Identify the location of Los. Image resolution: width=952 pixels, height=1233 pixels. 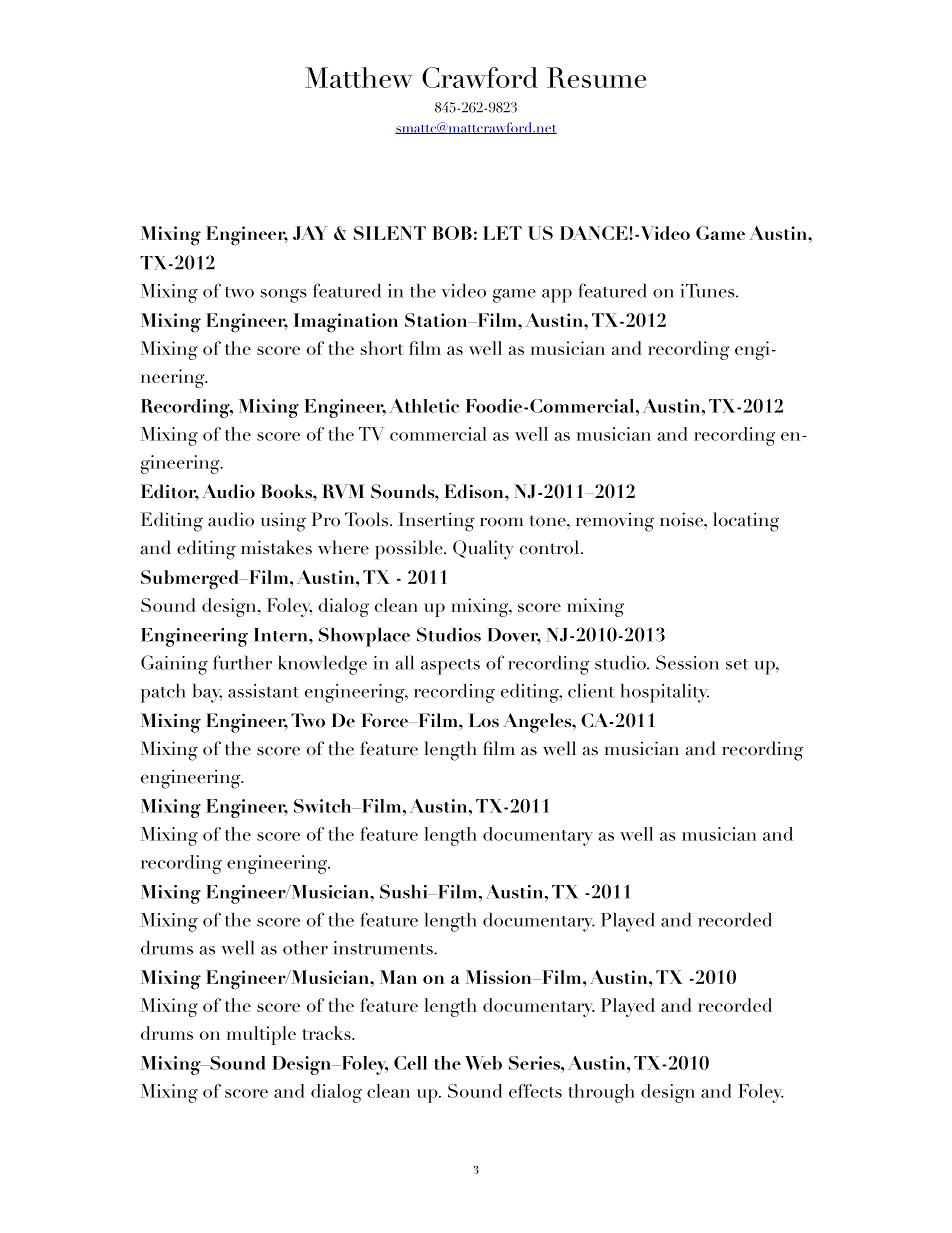
(484, 720).
